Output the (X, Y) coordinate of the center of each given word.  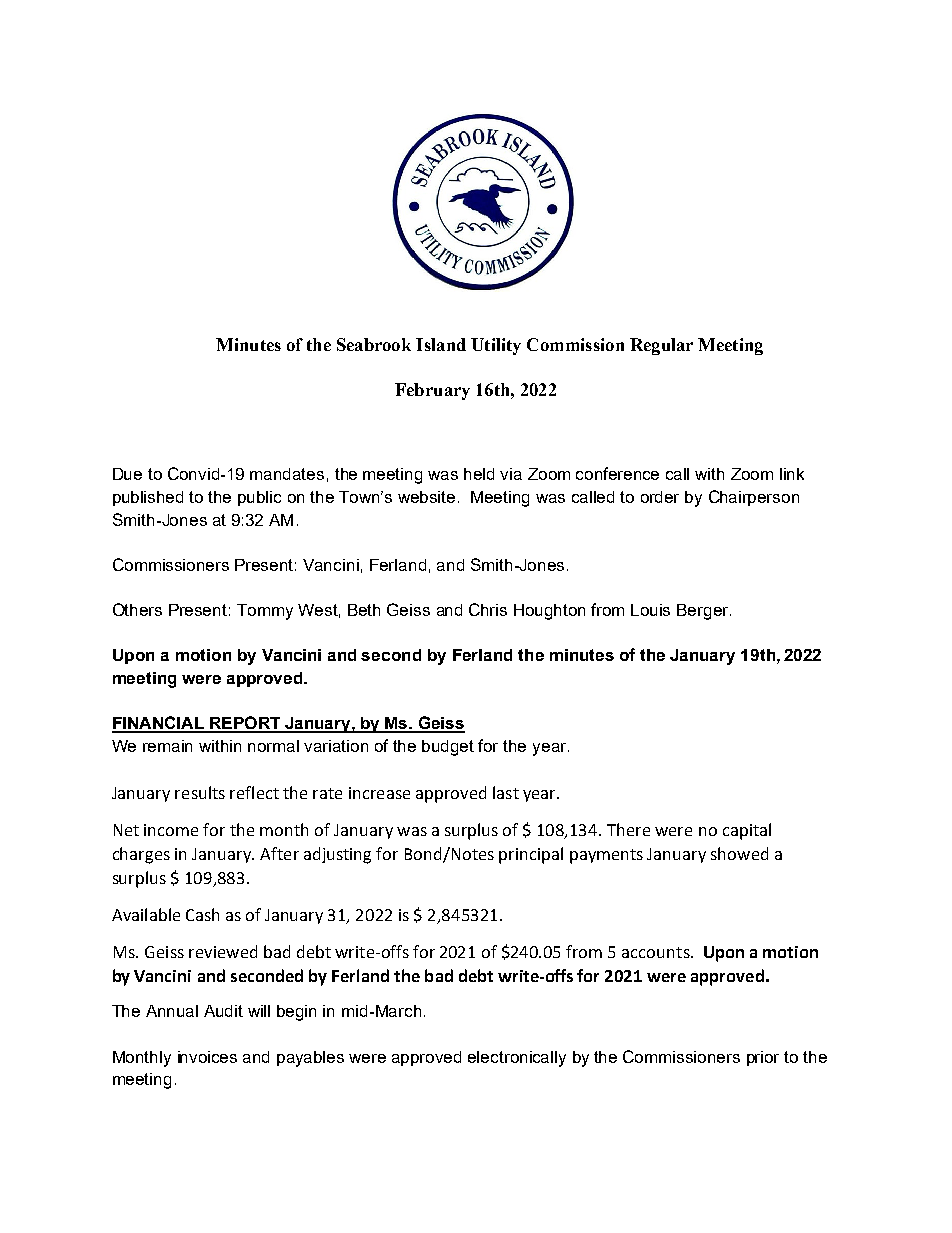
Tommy (265, 612)
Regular (661, 346)
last (506, 792)
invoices (207, 1057)
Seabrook (374, 344)
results (200, 792)
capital (747, 831)
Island (441, 344)
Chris (488, 609)
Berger (704, 612)
